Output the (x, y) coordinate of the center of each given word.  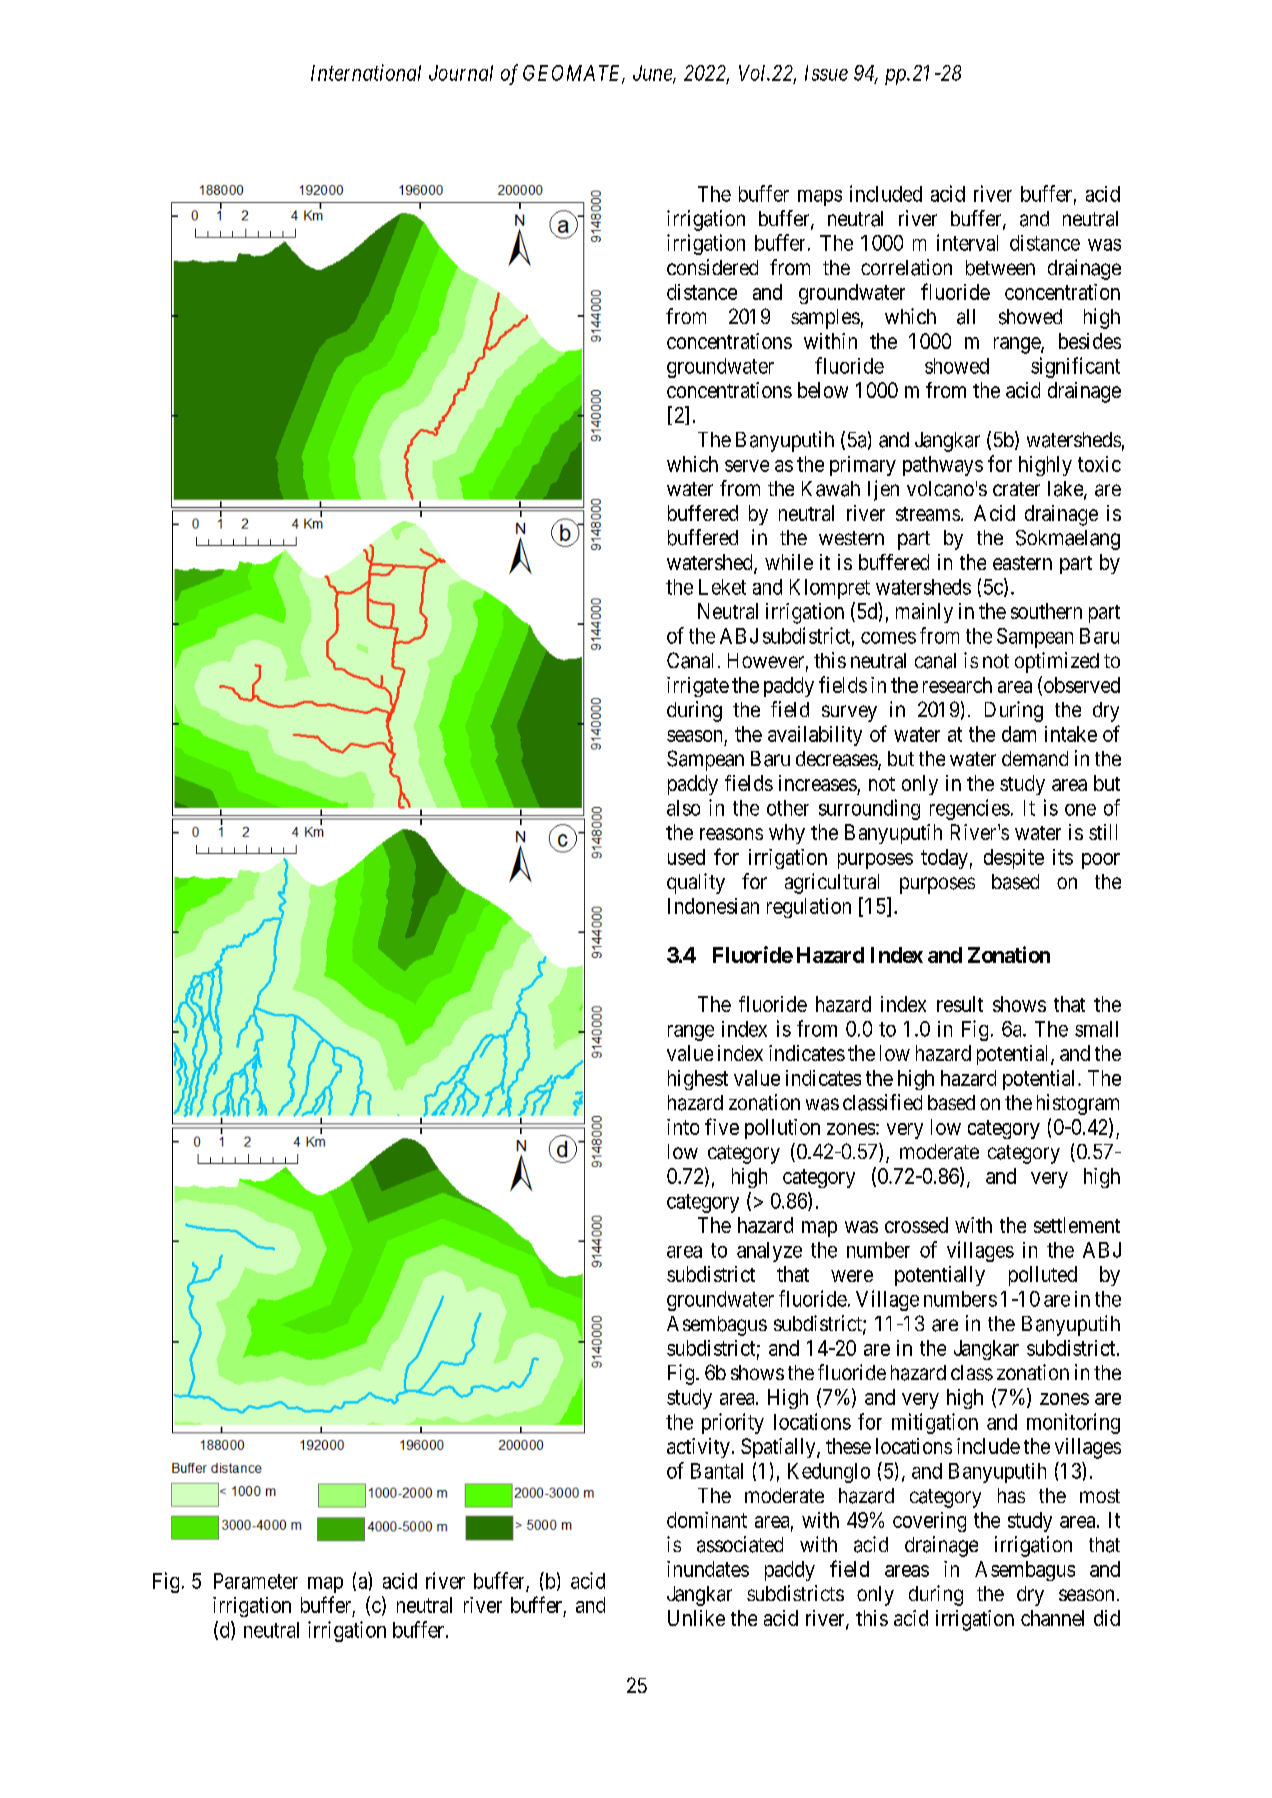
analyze (769, 1252)
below (823, 390)
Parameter (256, 1581)
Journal (461, 73)
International (366, 72)
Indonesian (713, 906)
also (683, 808)
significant (1075, 367)
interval (967, 242)
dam (1019, 734)
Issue (826, 73)
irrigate (698, 687)
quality (696, 883)
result (960, 1004)
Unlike (696, 1618)
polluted (1043, 1276)
